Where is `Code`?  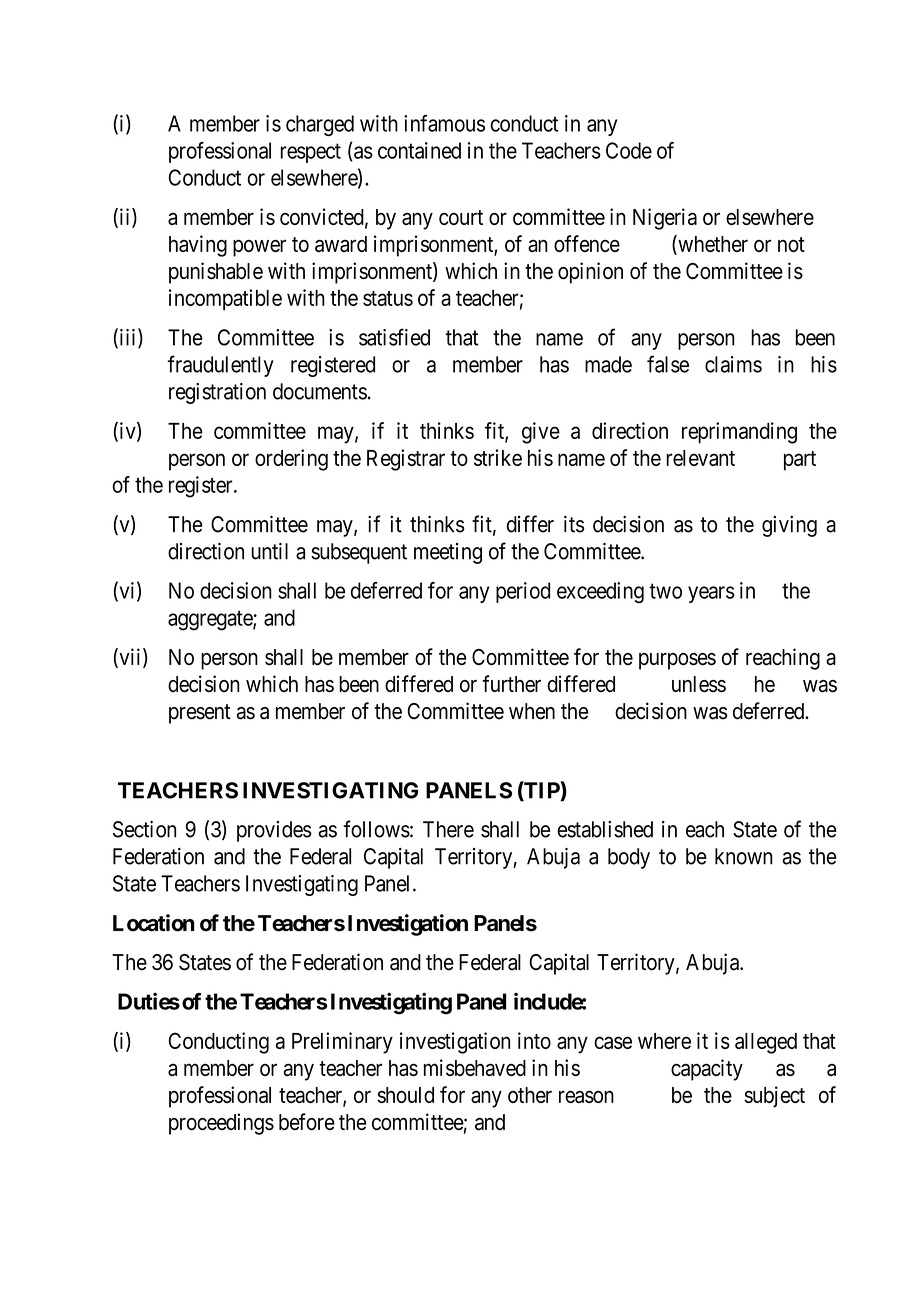
Code is located at coordinates (629, 150).
